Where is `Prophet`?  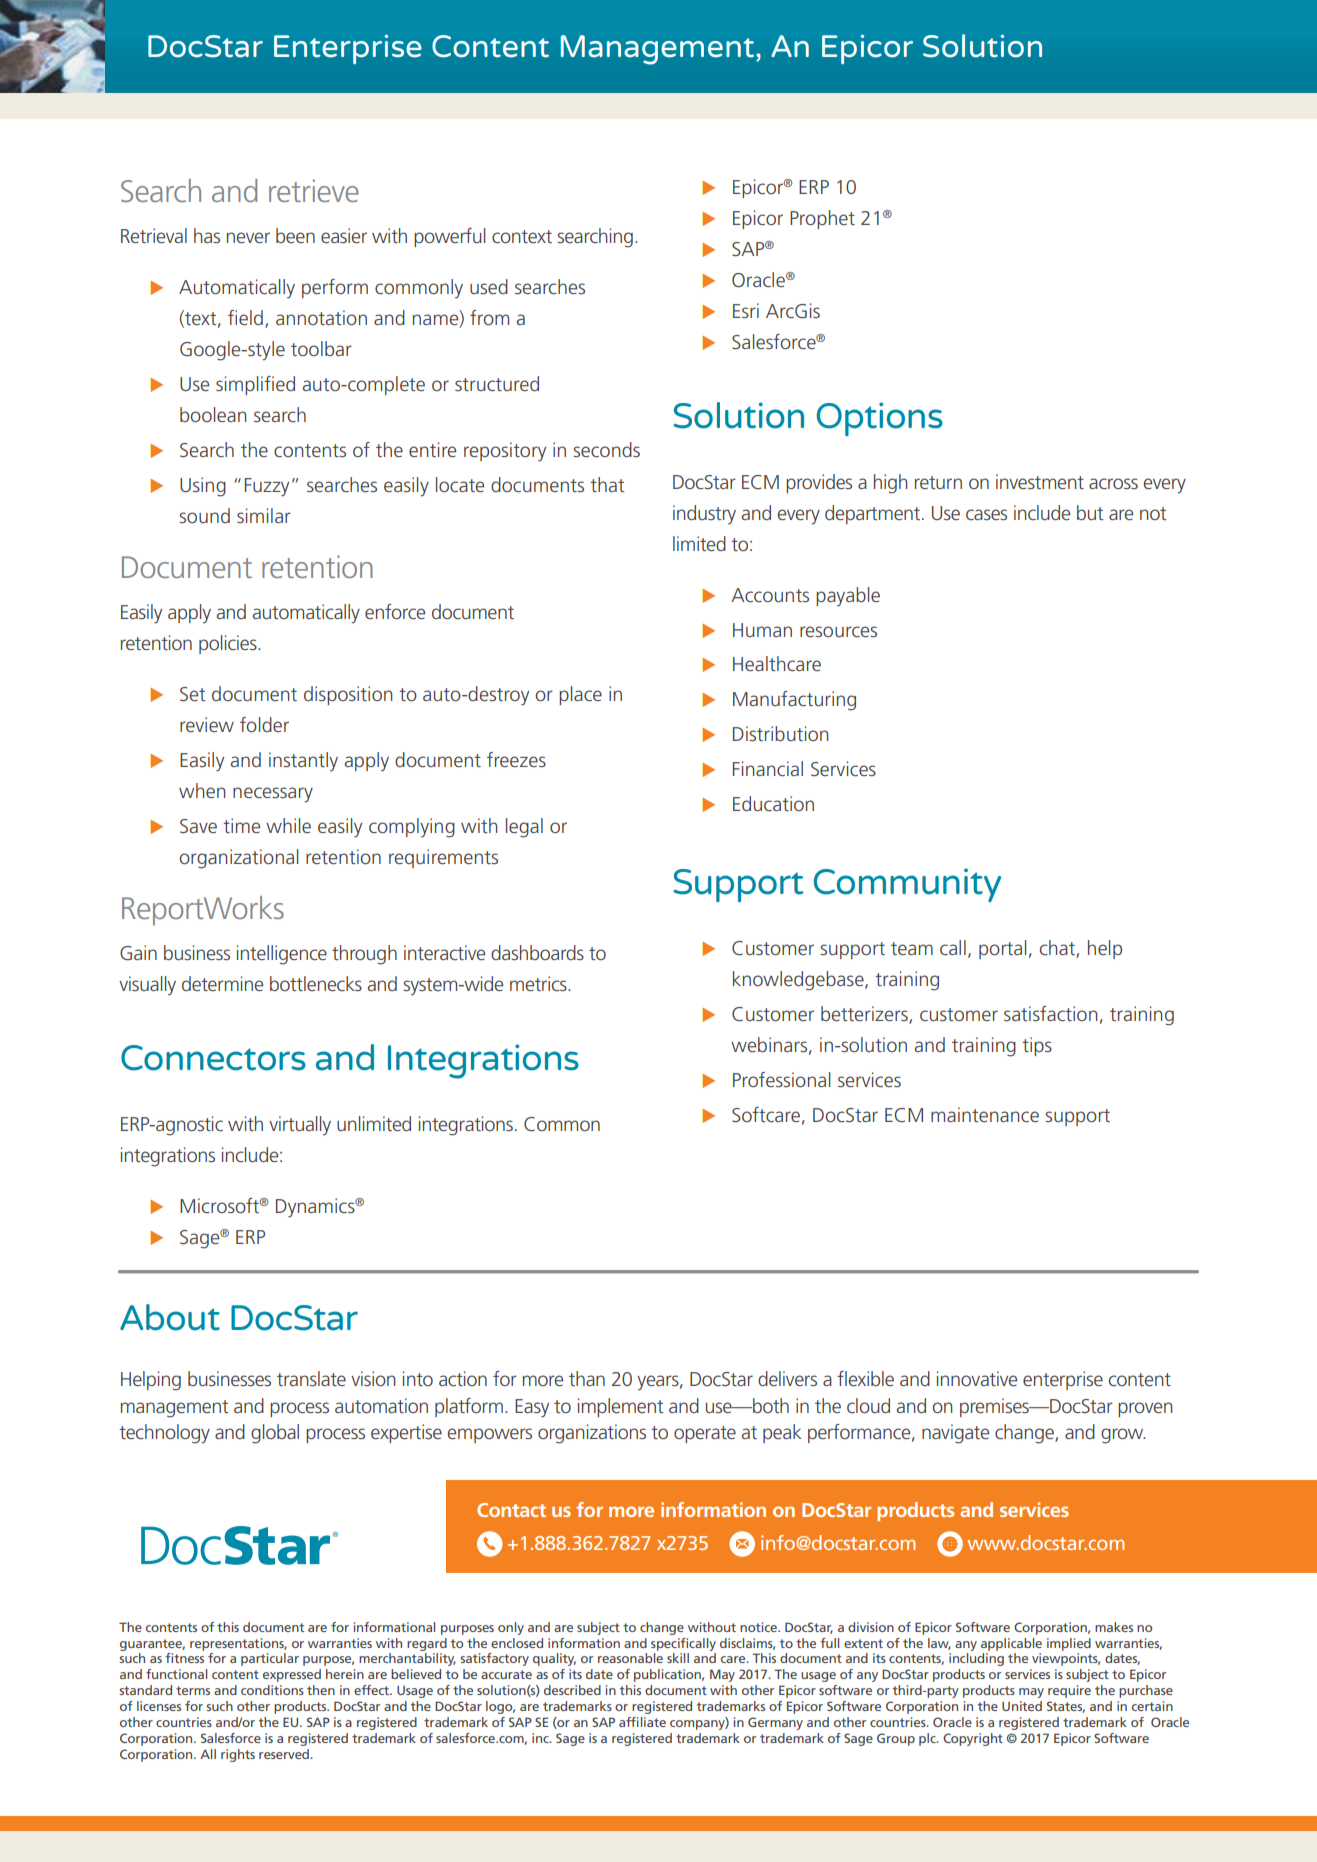
Prophet is located at coordinates (822, 219).
